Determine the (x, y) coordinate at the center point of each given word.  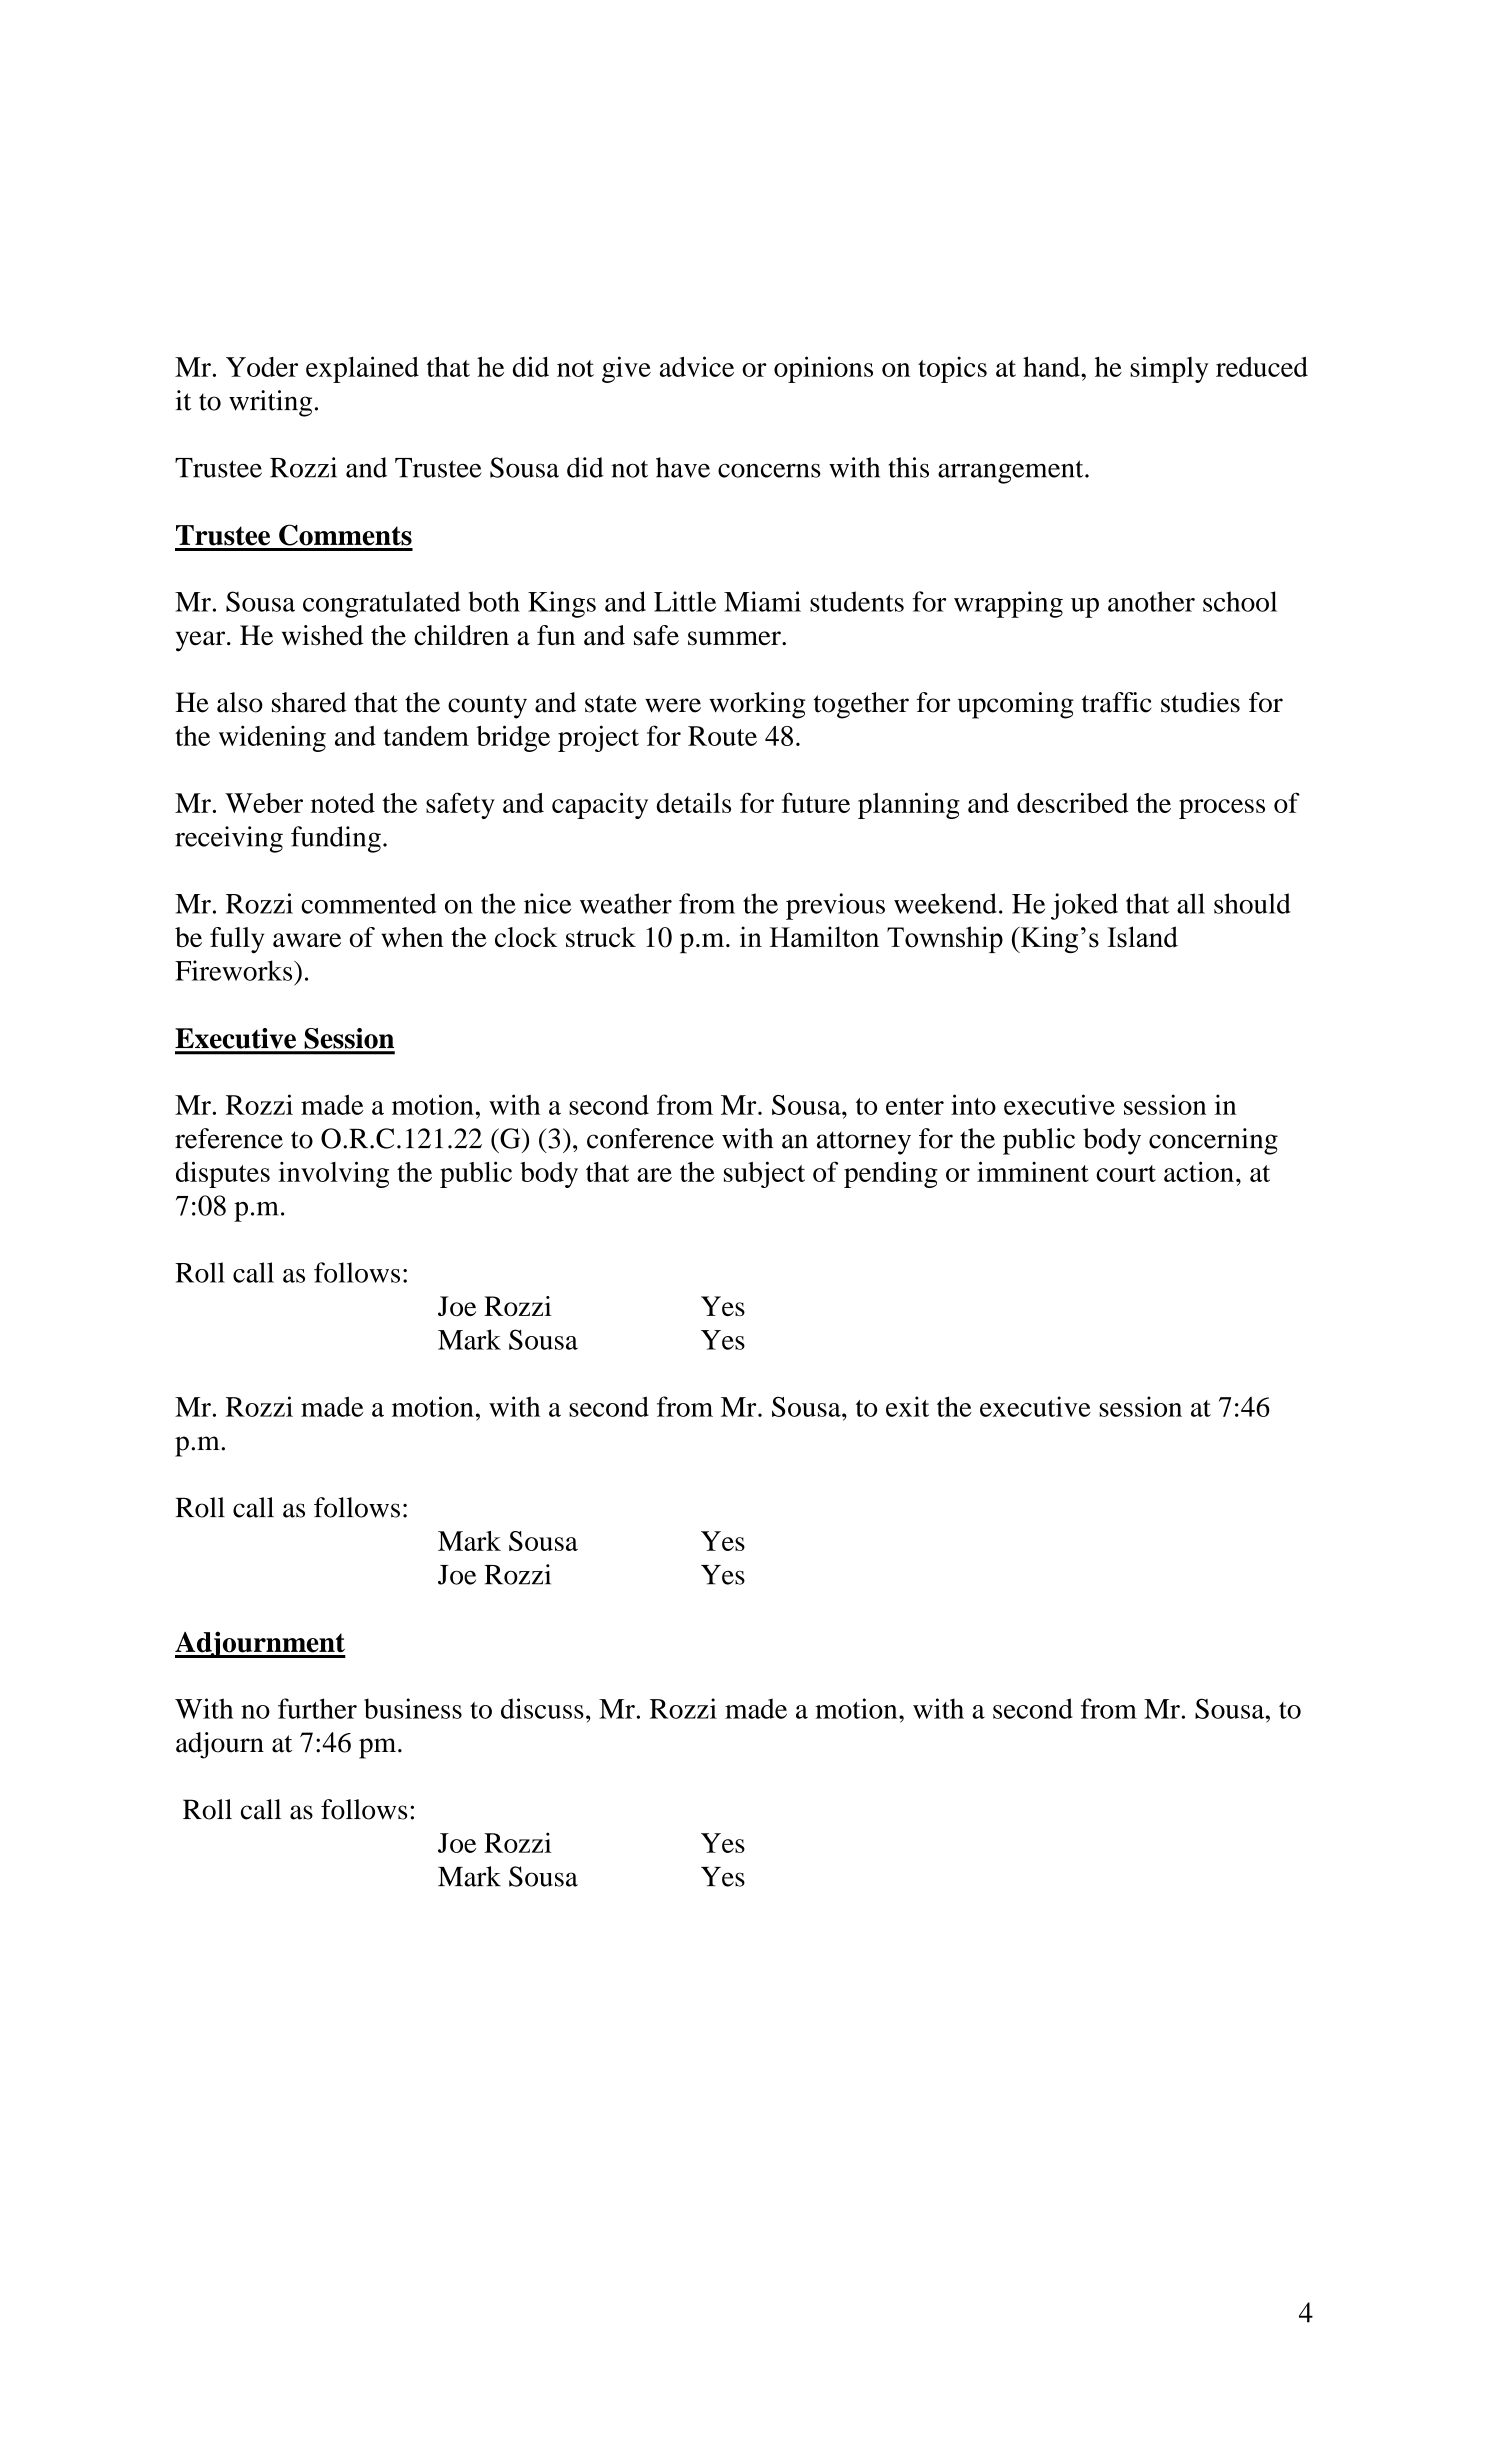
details (693, 803)
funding (336, 839)
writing (270, 403)
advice (697, 366)
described (1073, 803)
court (1126, 1173)
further (317, 1708)
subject (764, 1174)
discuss (542, 1708)
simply (1169, 369)
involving (334, 1174)
